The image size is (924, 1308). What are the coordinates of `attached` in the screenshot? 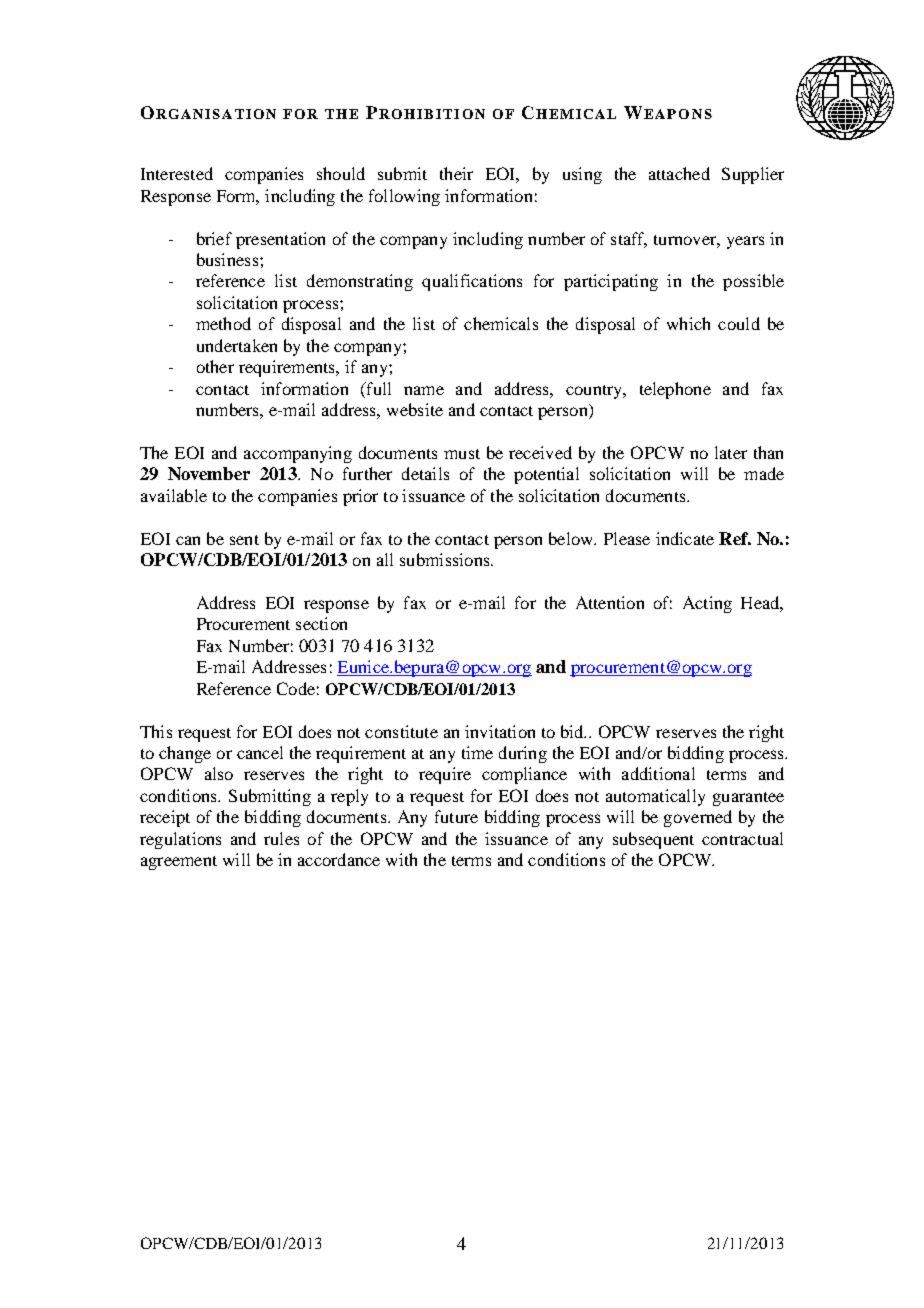 It's located at (679, 173).
